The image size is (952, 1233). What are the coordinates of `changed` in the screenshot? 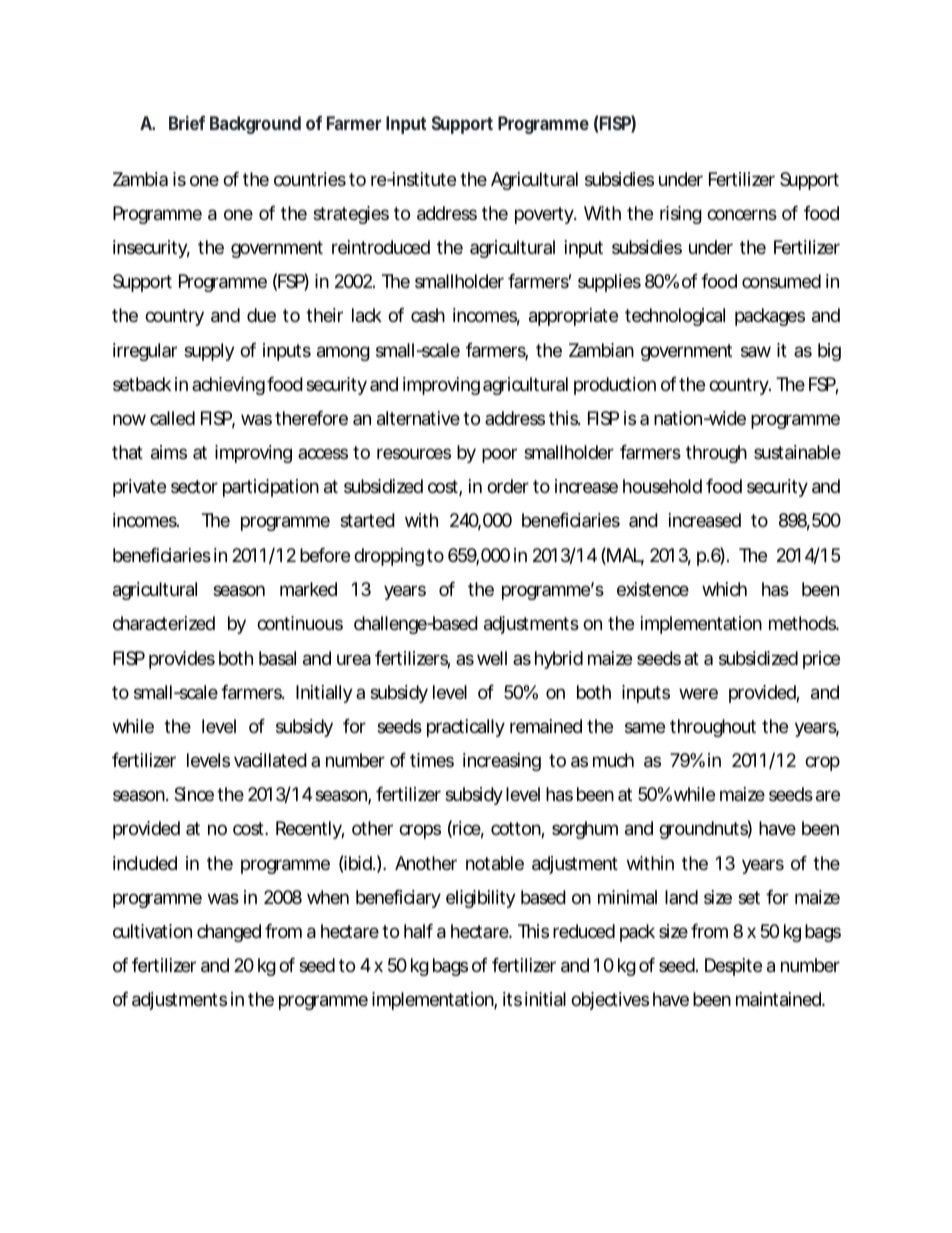 It's located at (229, 933).
